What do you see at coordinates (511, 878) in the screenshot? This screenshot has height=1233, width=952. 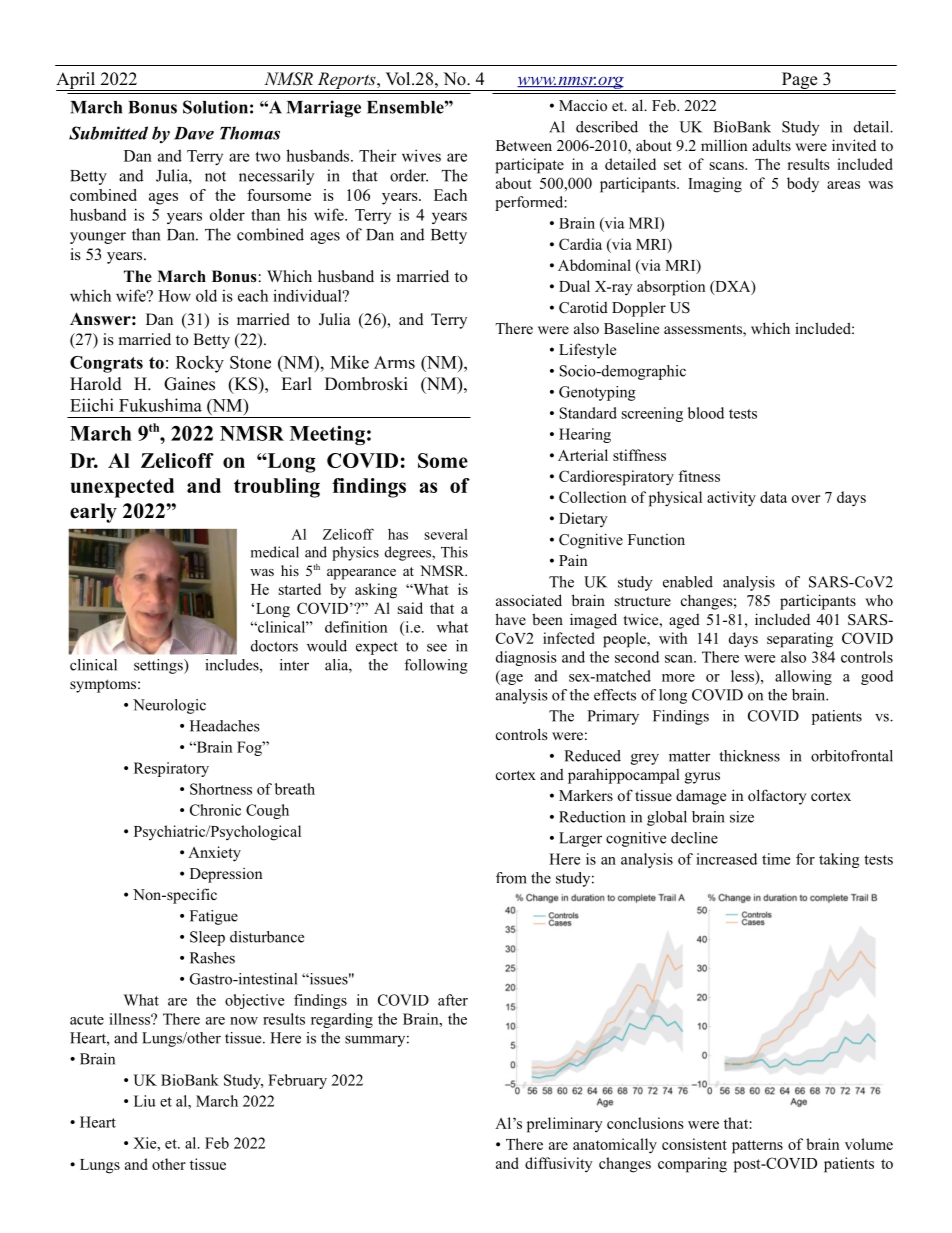 I see `from` at bounding box center [511, 878].
